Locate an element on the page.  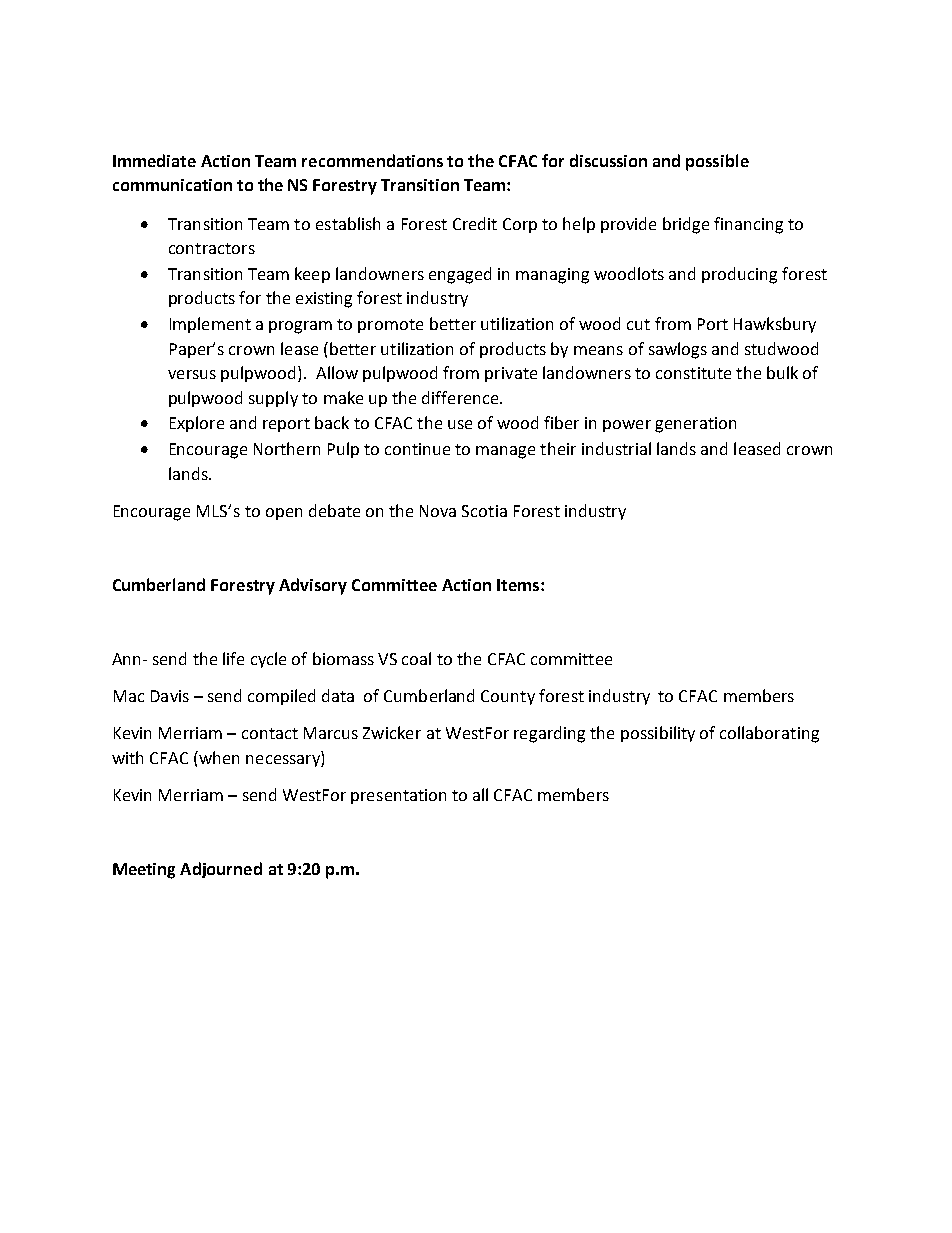
communication is located at coordinates (172, 185).
